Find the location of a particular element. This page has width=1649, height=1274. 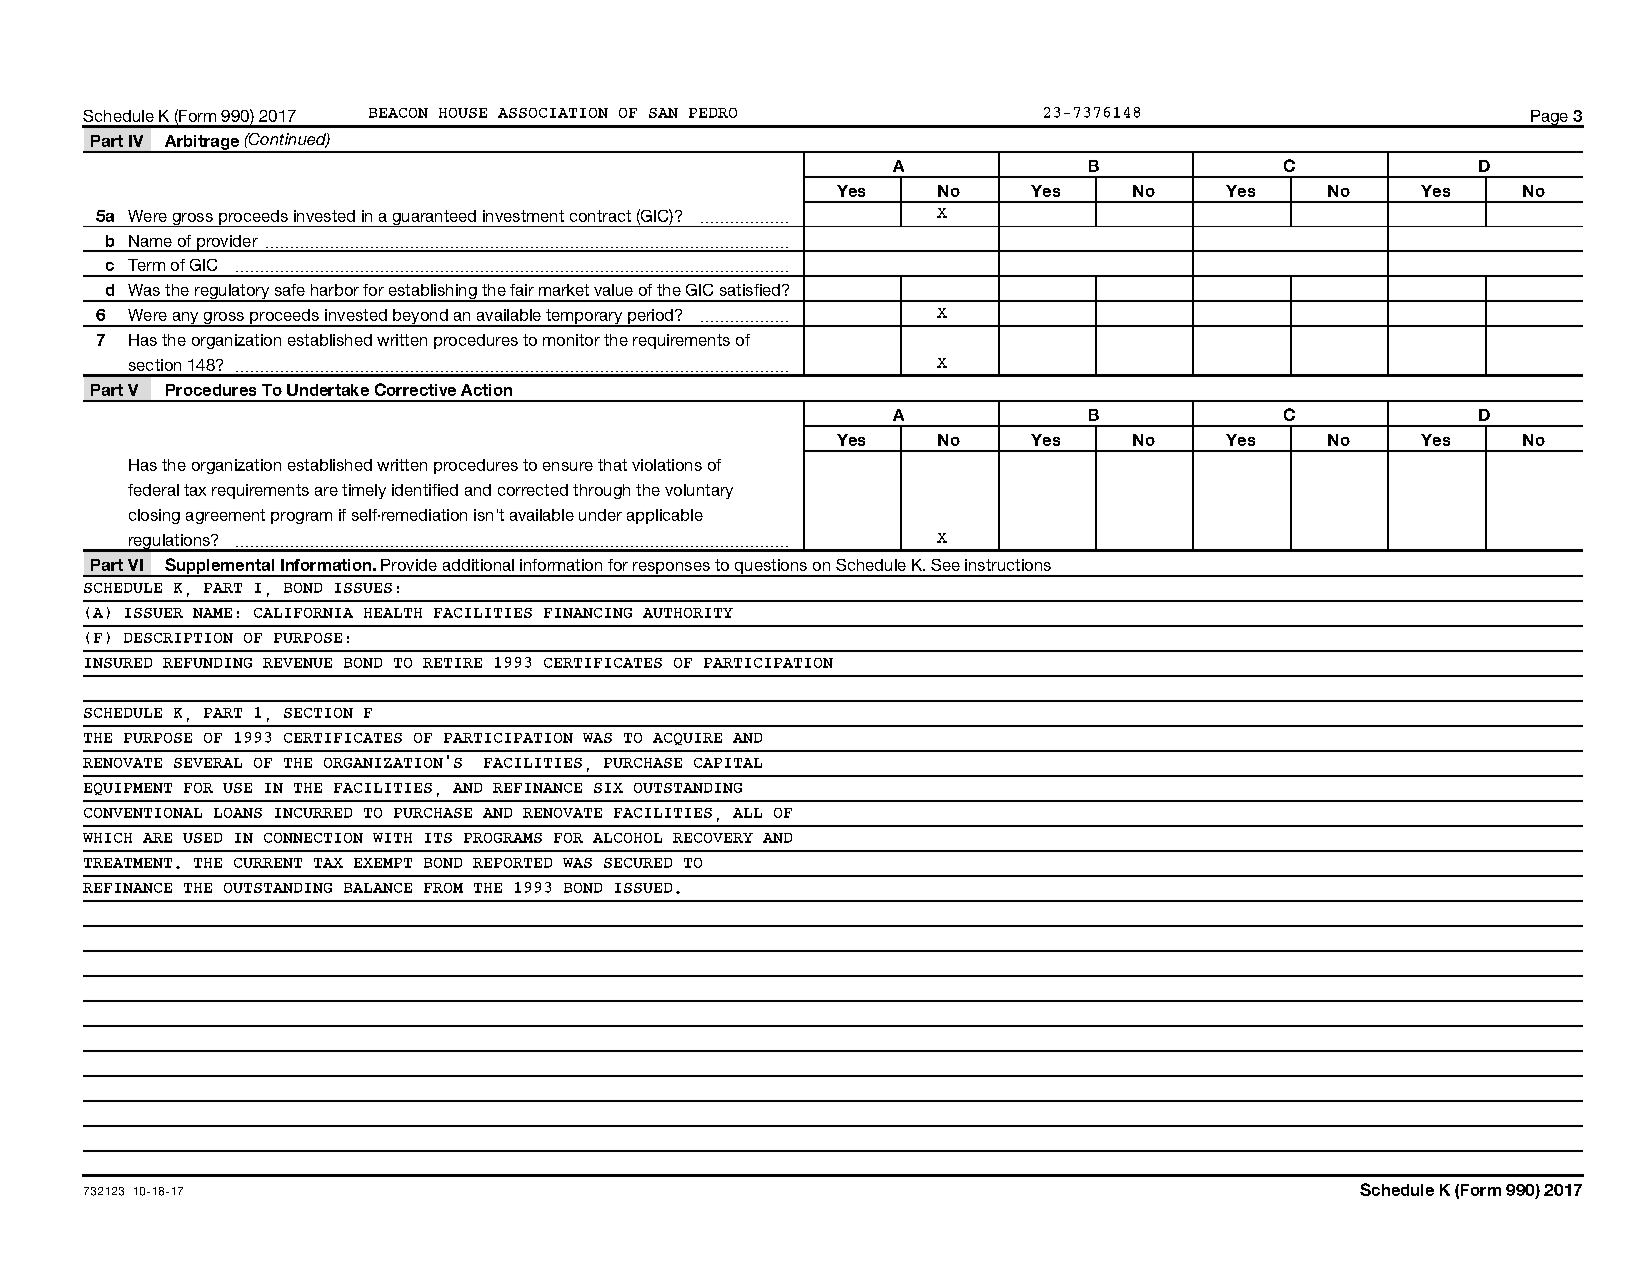

instructions is located at coordinates (1008, 565).
